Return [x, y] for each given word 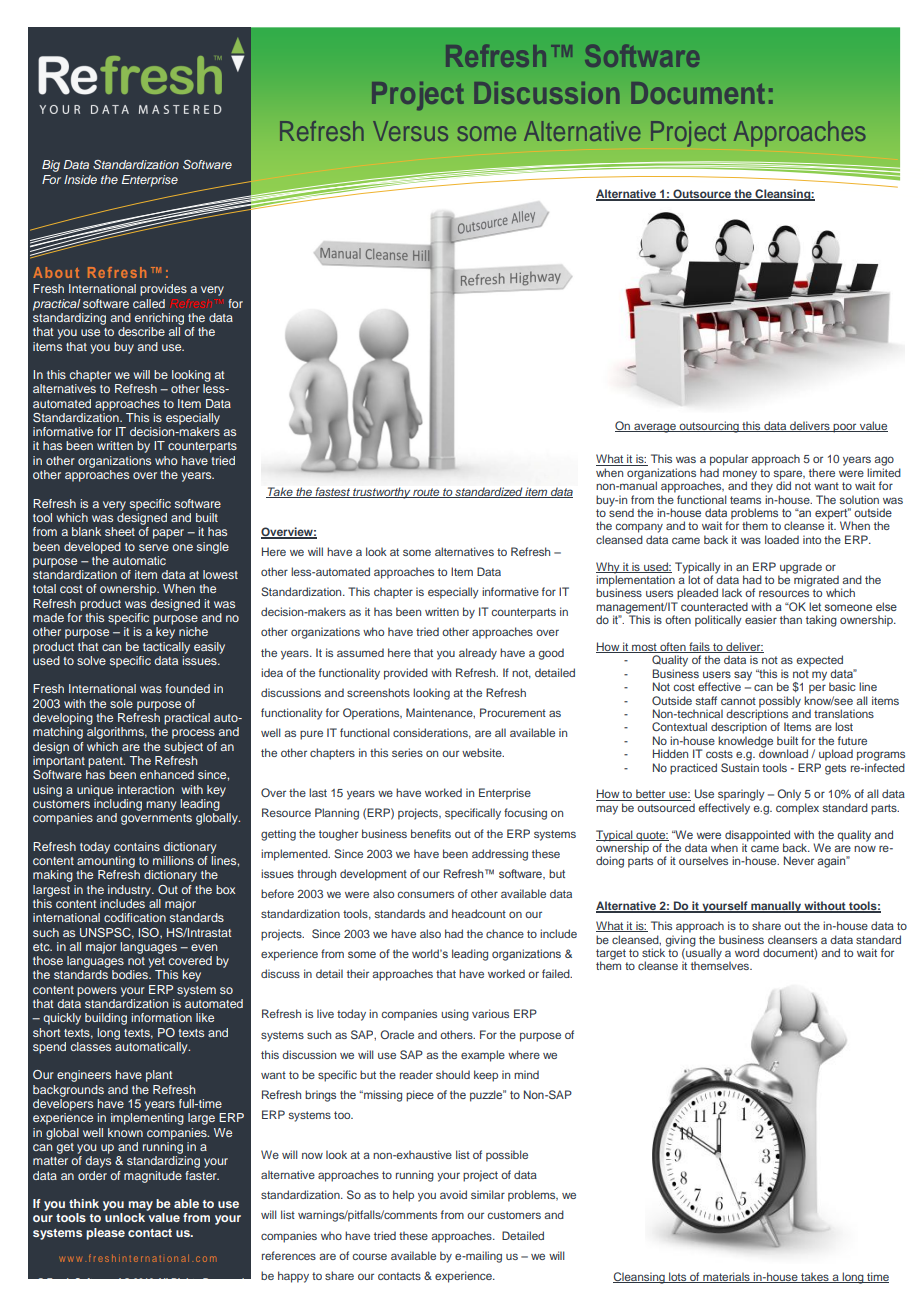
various [490, 1013]
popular [729, 460]
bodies [131, 974]
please [105, 1234]
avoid [453, 1194]
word [747, 952]
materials [726, 1277]
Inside [80, 179]
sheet [120, 531]
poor [845, 428]
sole [121, 703]
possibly [780, 703]
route [426, 493]
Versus [410, 131]
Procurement [513, 712]
